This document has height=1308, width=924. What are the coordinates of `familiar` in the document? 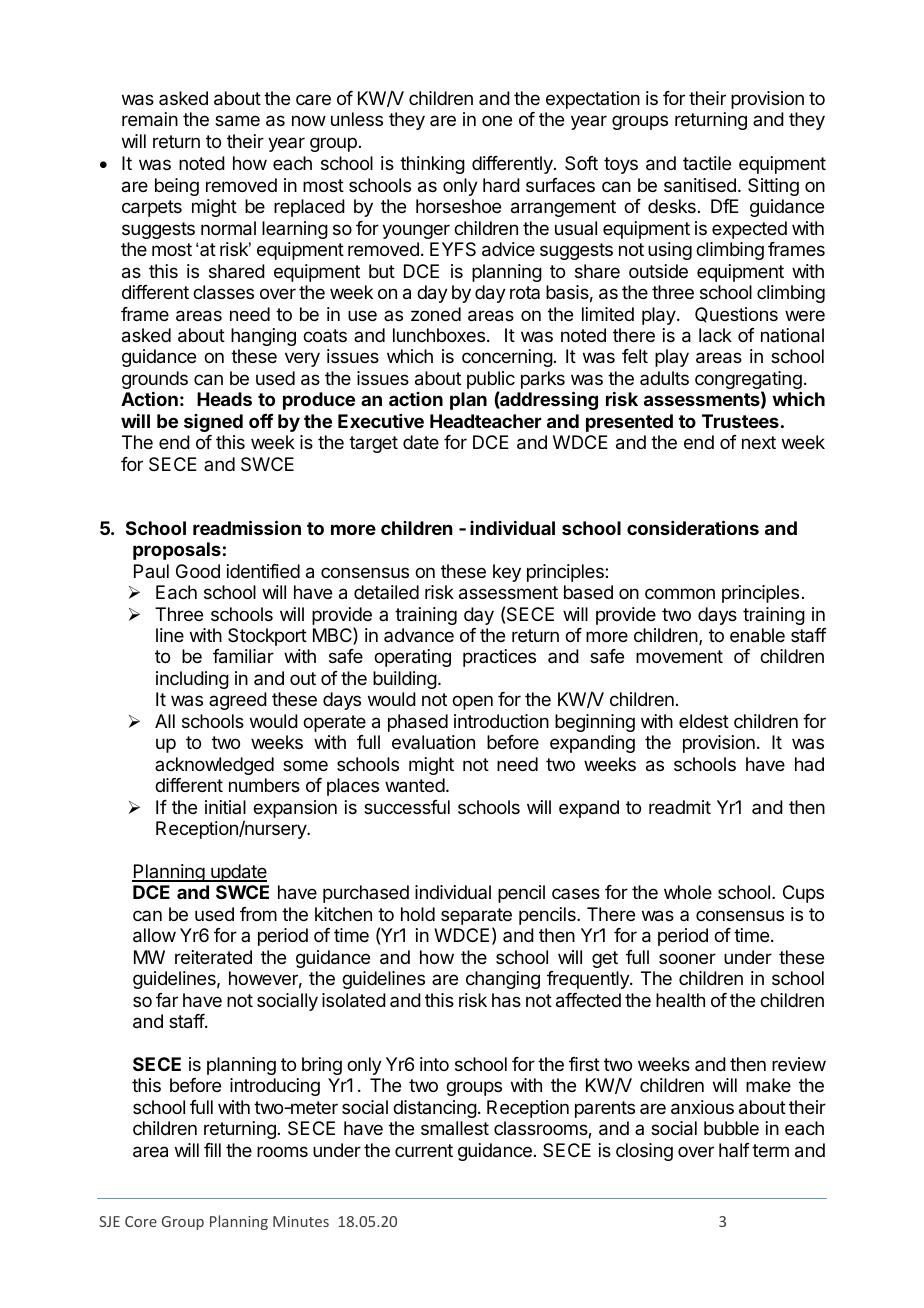 It's located at (243, 656).
